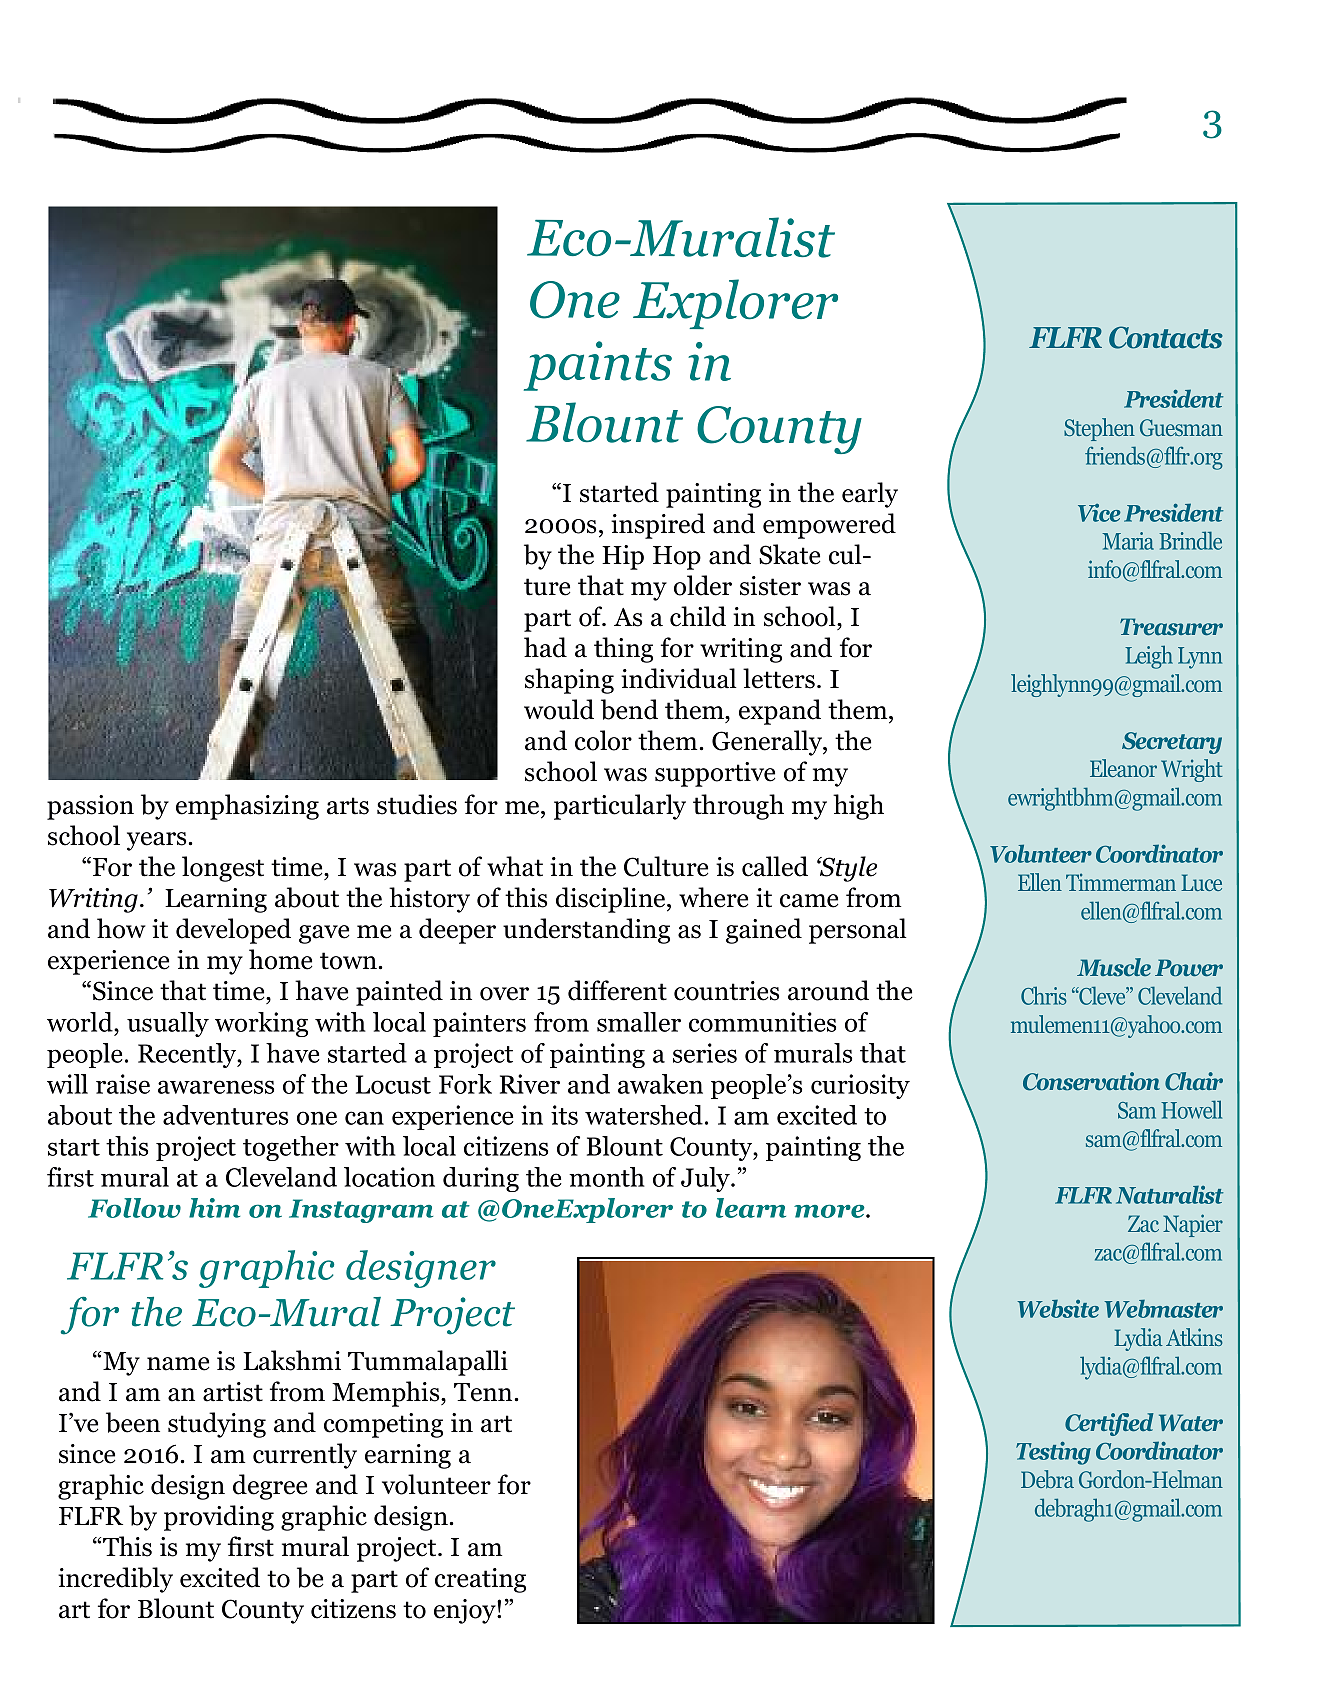 Image resolution: width=1318 pixels, height=1706 pixels. What do you see at coordinates (607, 1177) in the image?
I see `month` at bounding box center [607, 1177].
